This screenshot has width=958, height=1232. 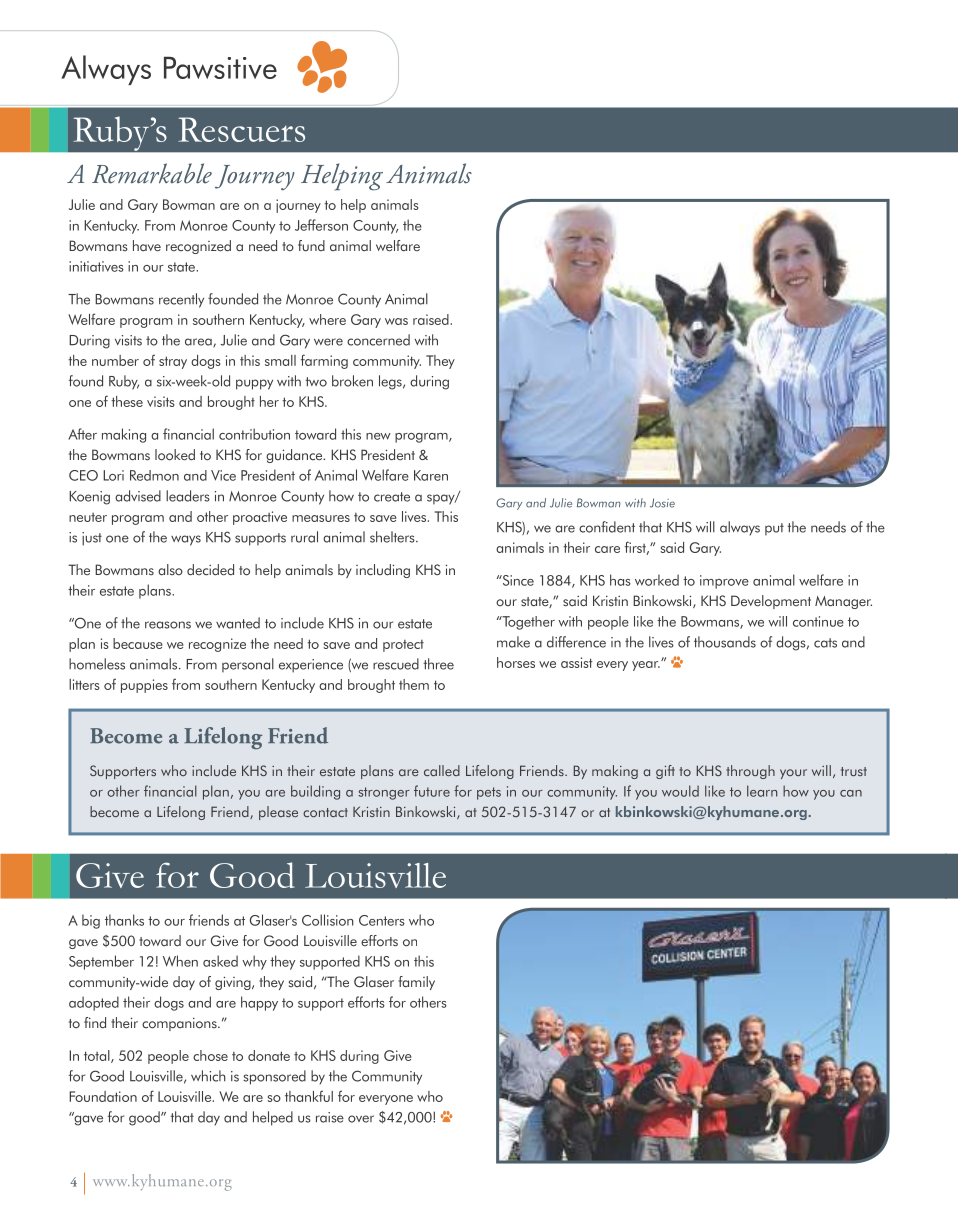 What do you see at coordinates (416, 983) in the screenshot?
I see `family` at bounding box center [416, 983].
